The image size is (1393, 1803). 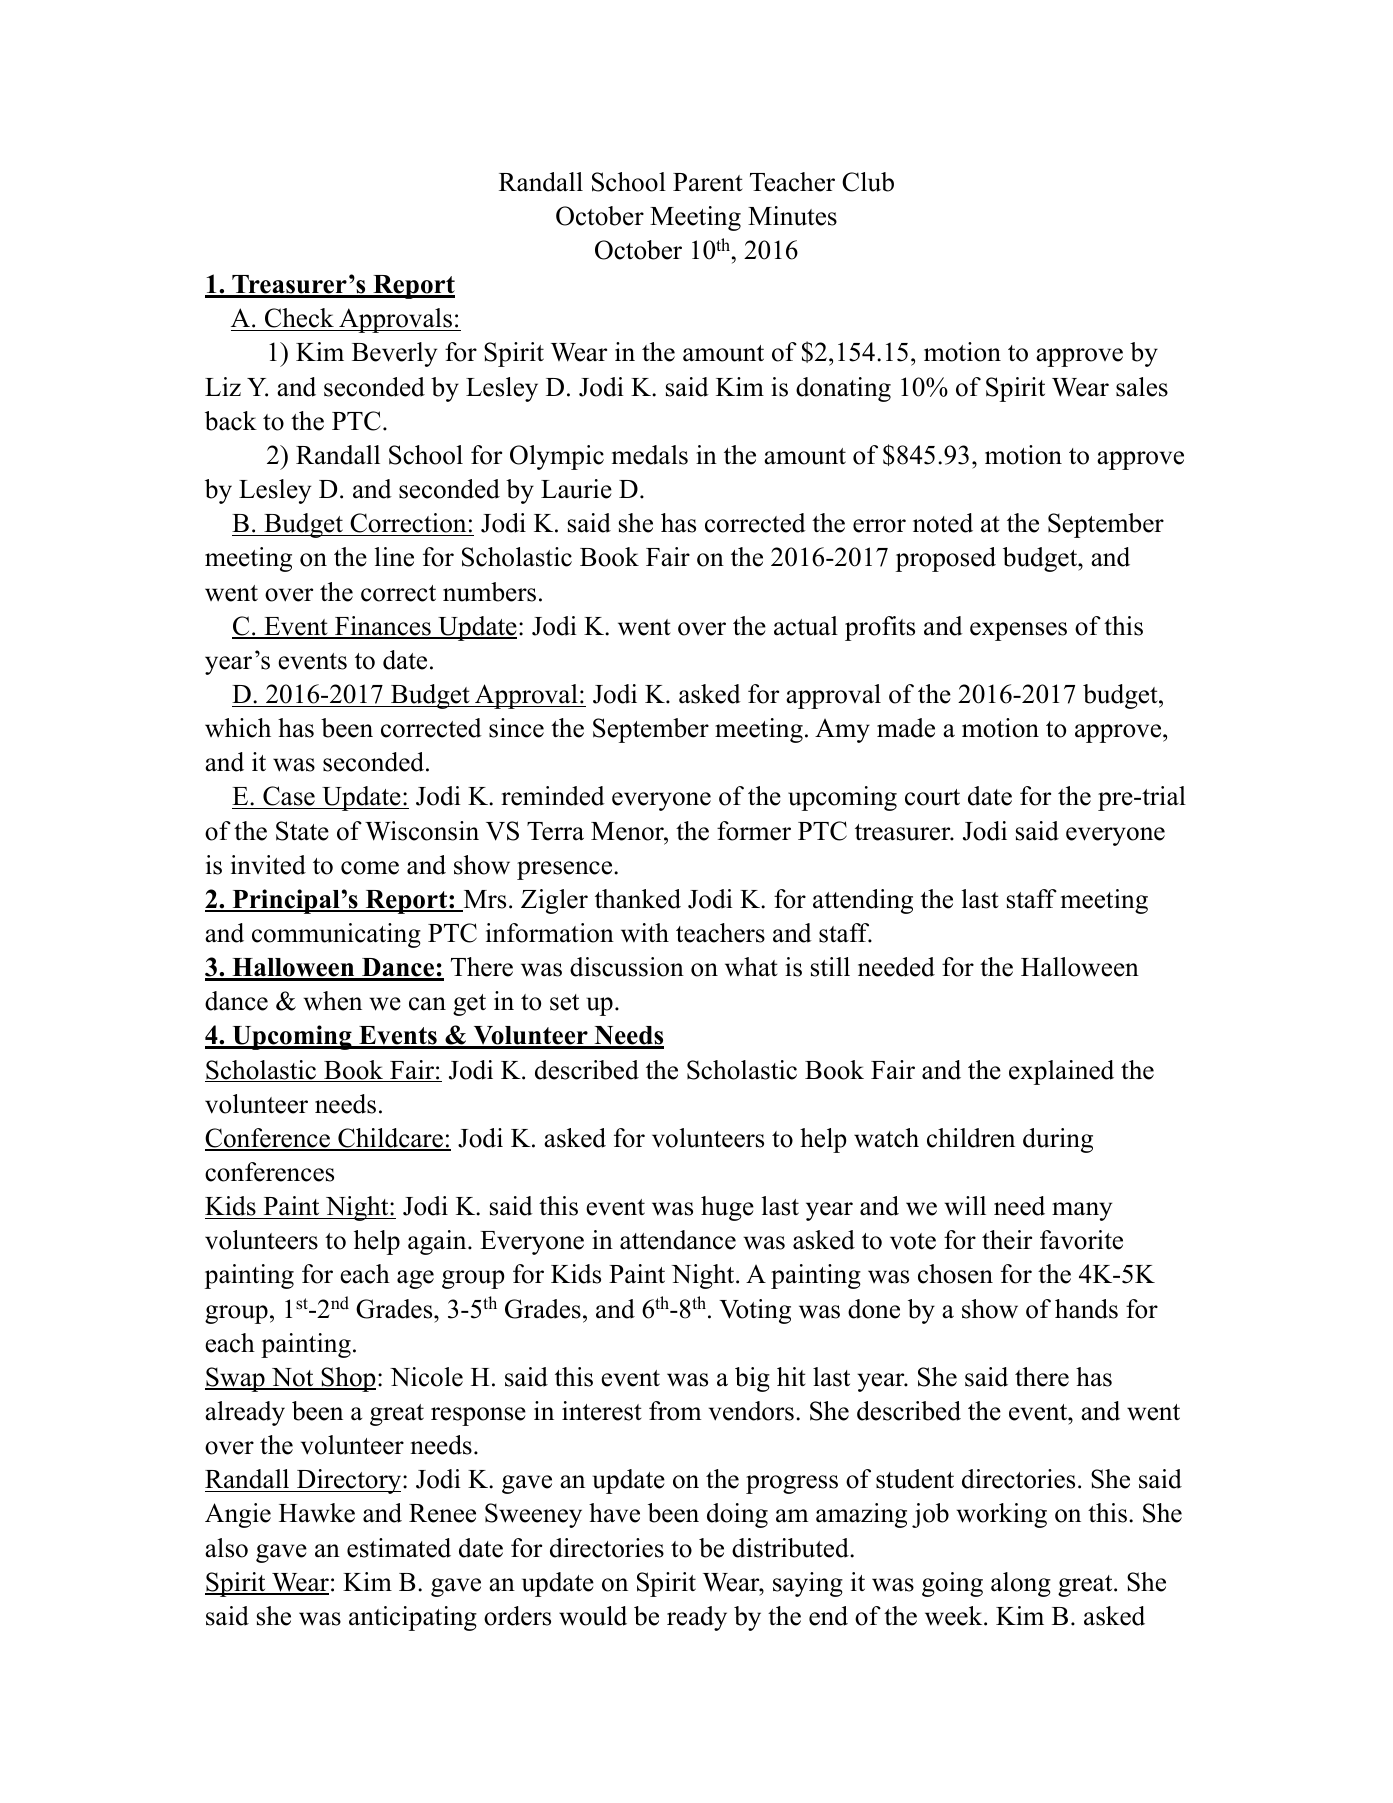 What do you see at coordinates (727, 1208) in the screenshot?
I see `huge` at bounding box center [727, 1208].
